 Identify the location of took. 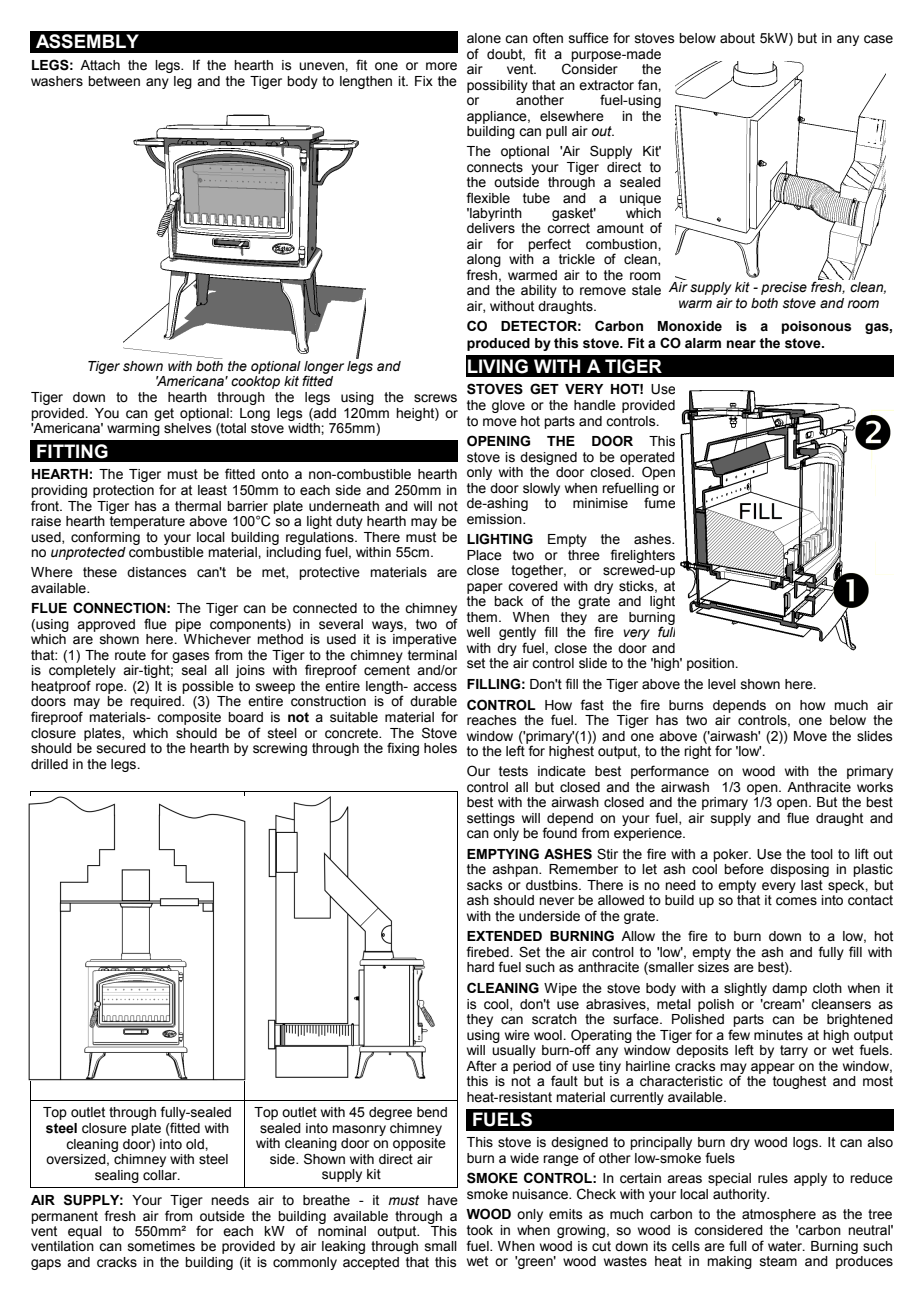
(480, 1230).
